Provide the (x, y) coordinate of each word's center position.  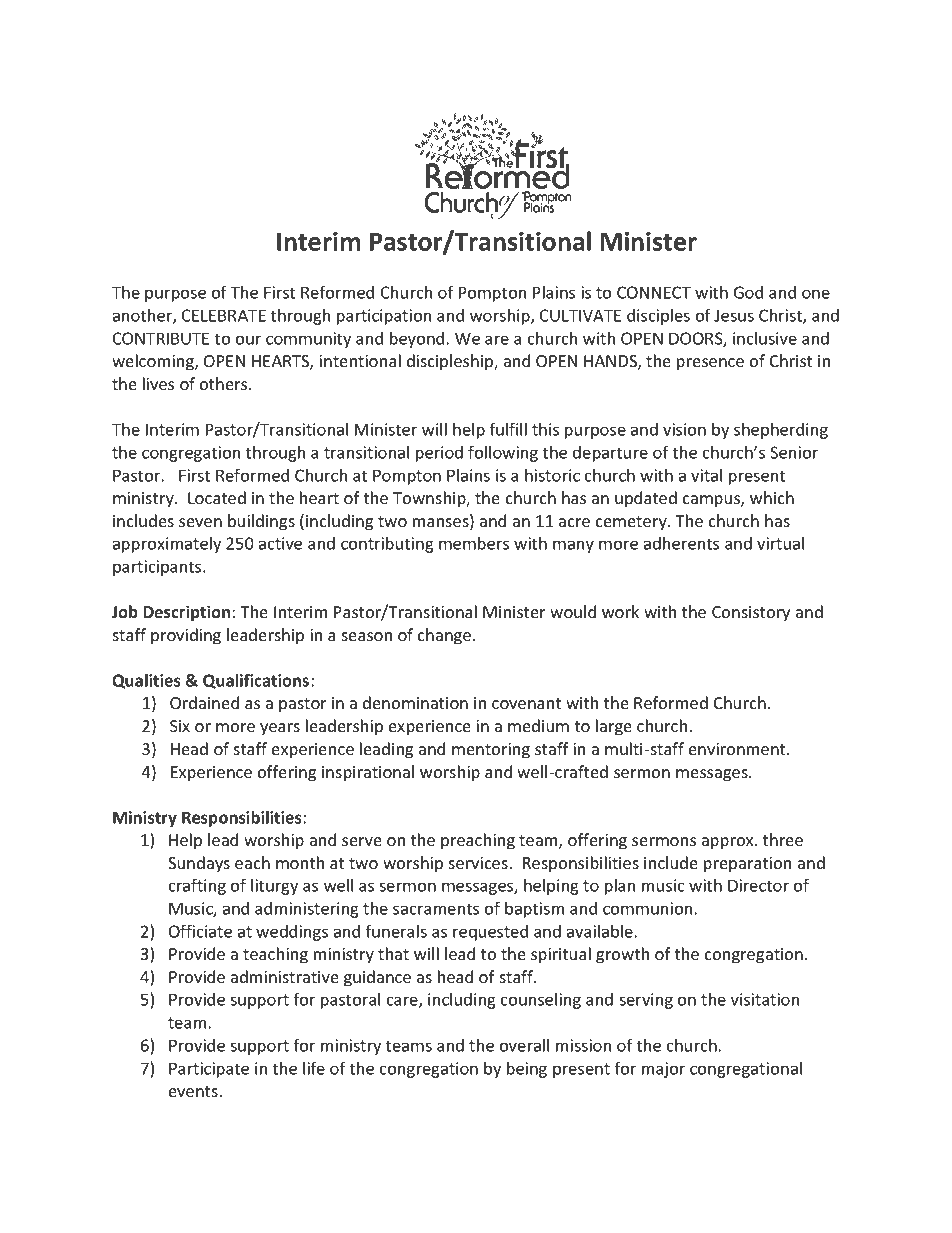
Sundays (199, 864)
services (478, 863)
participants (158, 568)
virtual (780, 543)
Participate (209, 1070)
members (474, 543)
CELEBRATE (224, 315)
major (663, 1070)
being (527, 1070)
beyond (417, 340)
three (783, 839)
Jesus (734, 315)
